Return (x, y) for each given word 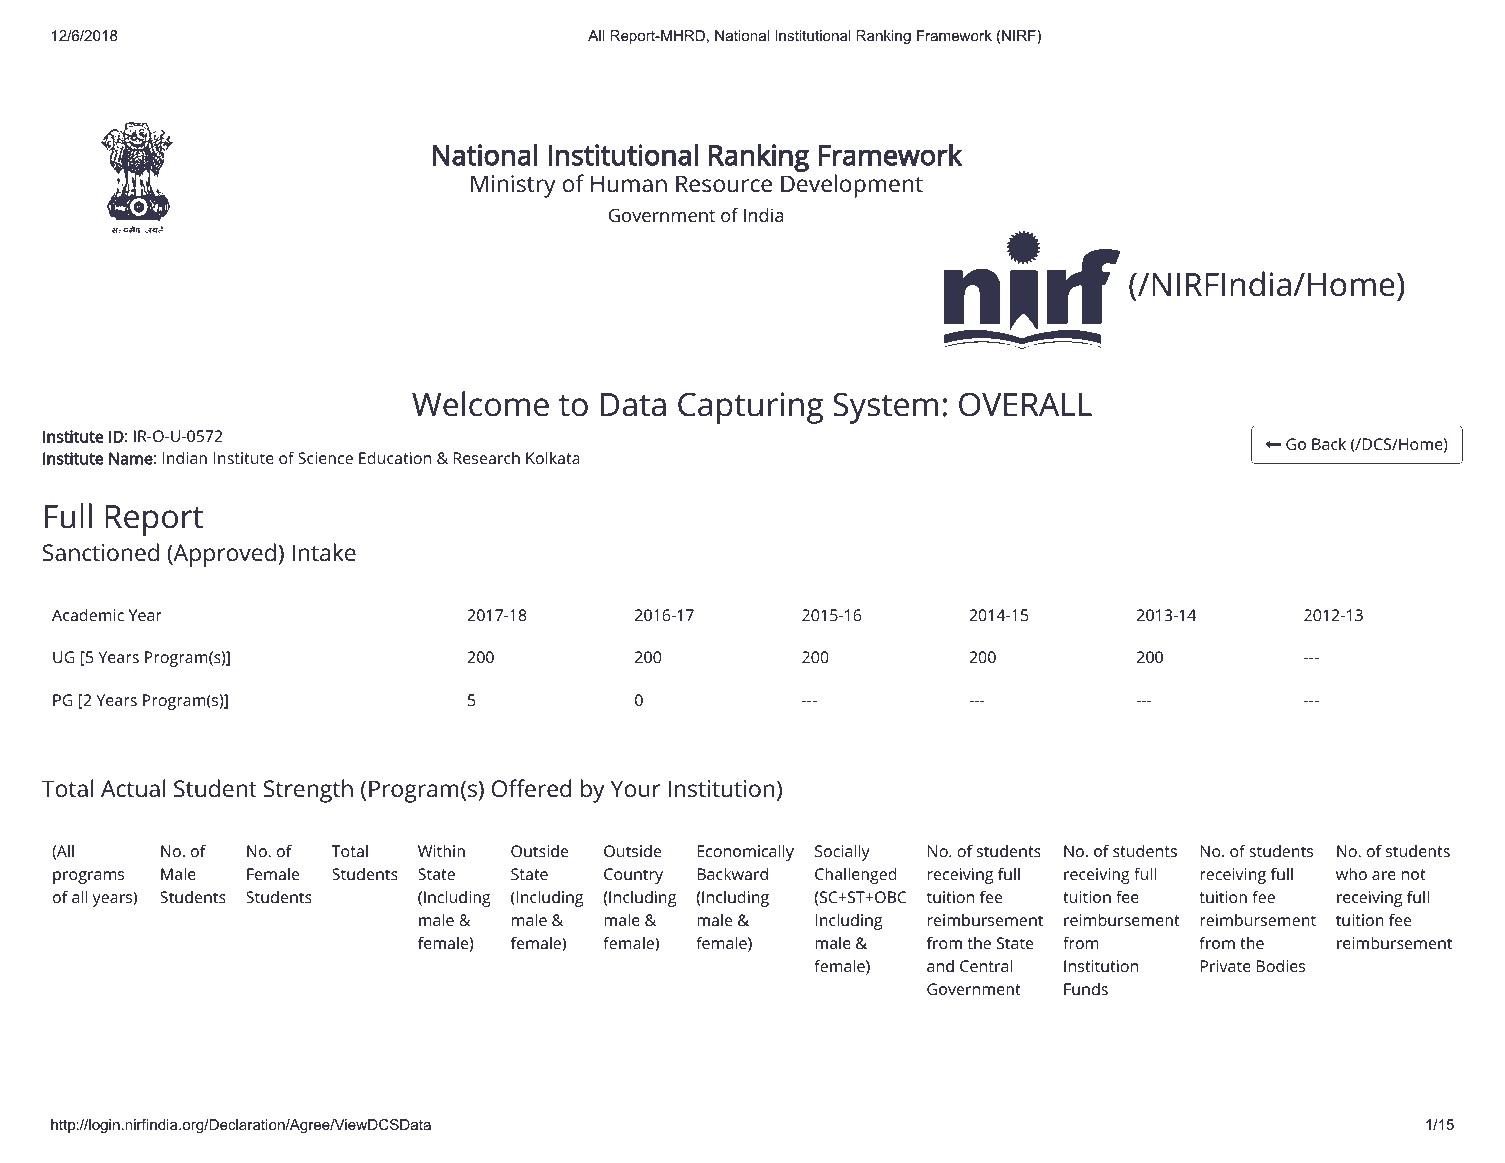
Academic (88, 615)
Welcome (480, 404)
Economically (746, 853)
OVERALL (1025, 404)
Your (635, 789)
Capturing (750, 408)
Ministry (513, 186)
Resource (724, 184)
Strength (308, 791)
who (1351, 874)
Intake (324, 552)
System (885, 408)
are (1384, 875)
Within (441, 851)
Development (852, 186)
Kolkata (553, 458)
